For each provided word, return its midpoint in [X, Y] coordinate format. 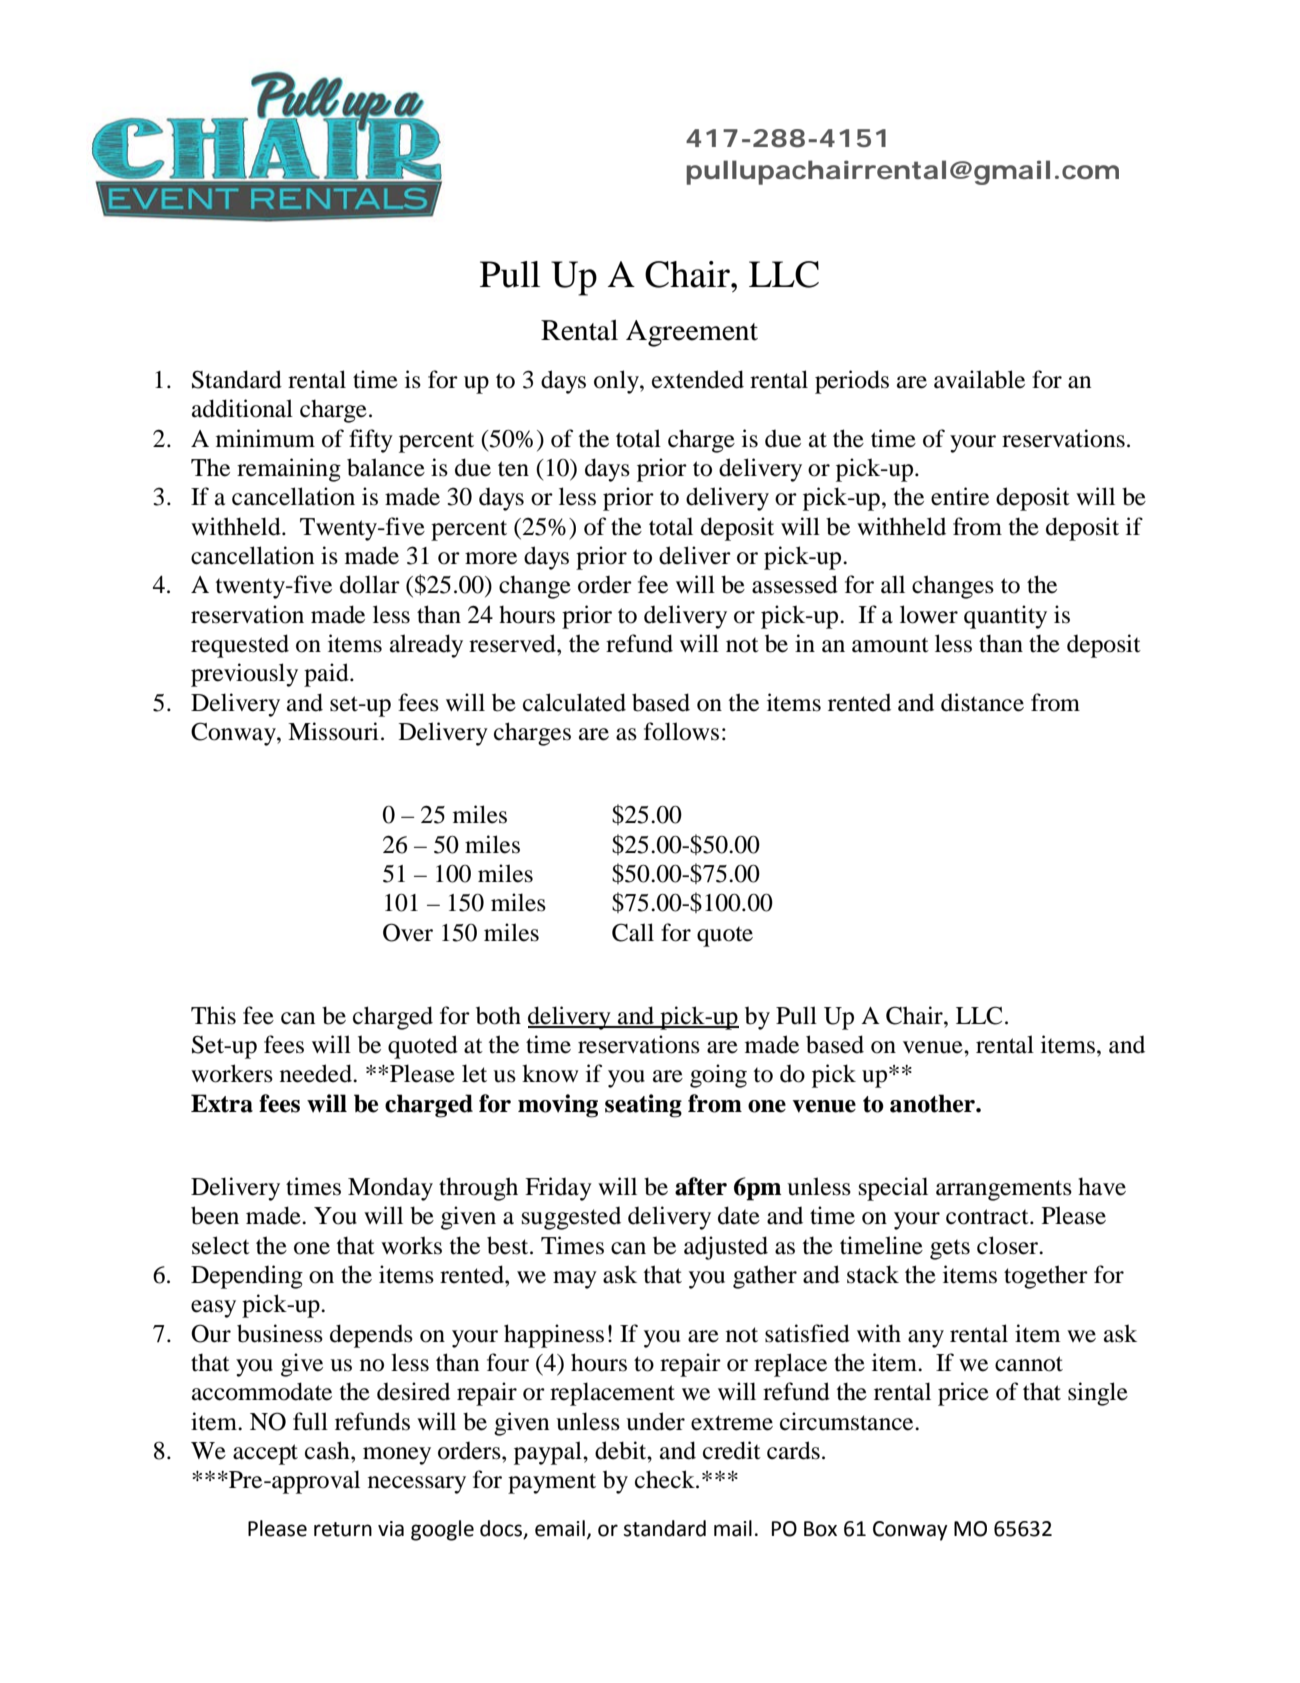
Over [408, 932]
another [933, 1103]
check [666, 1479]
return [343, 1529]
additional [242, 408]
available [979, 379]
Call [633, 932]
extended [698, 379]
